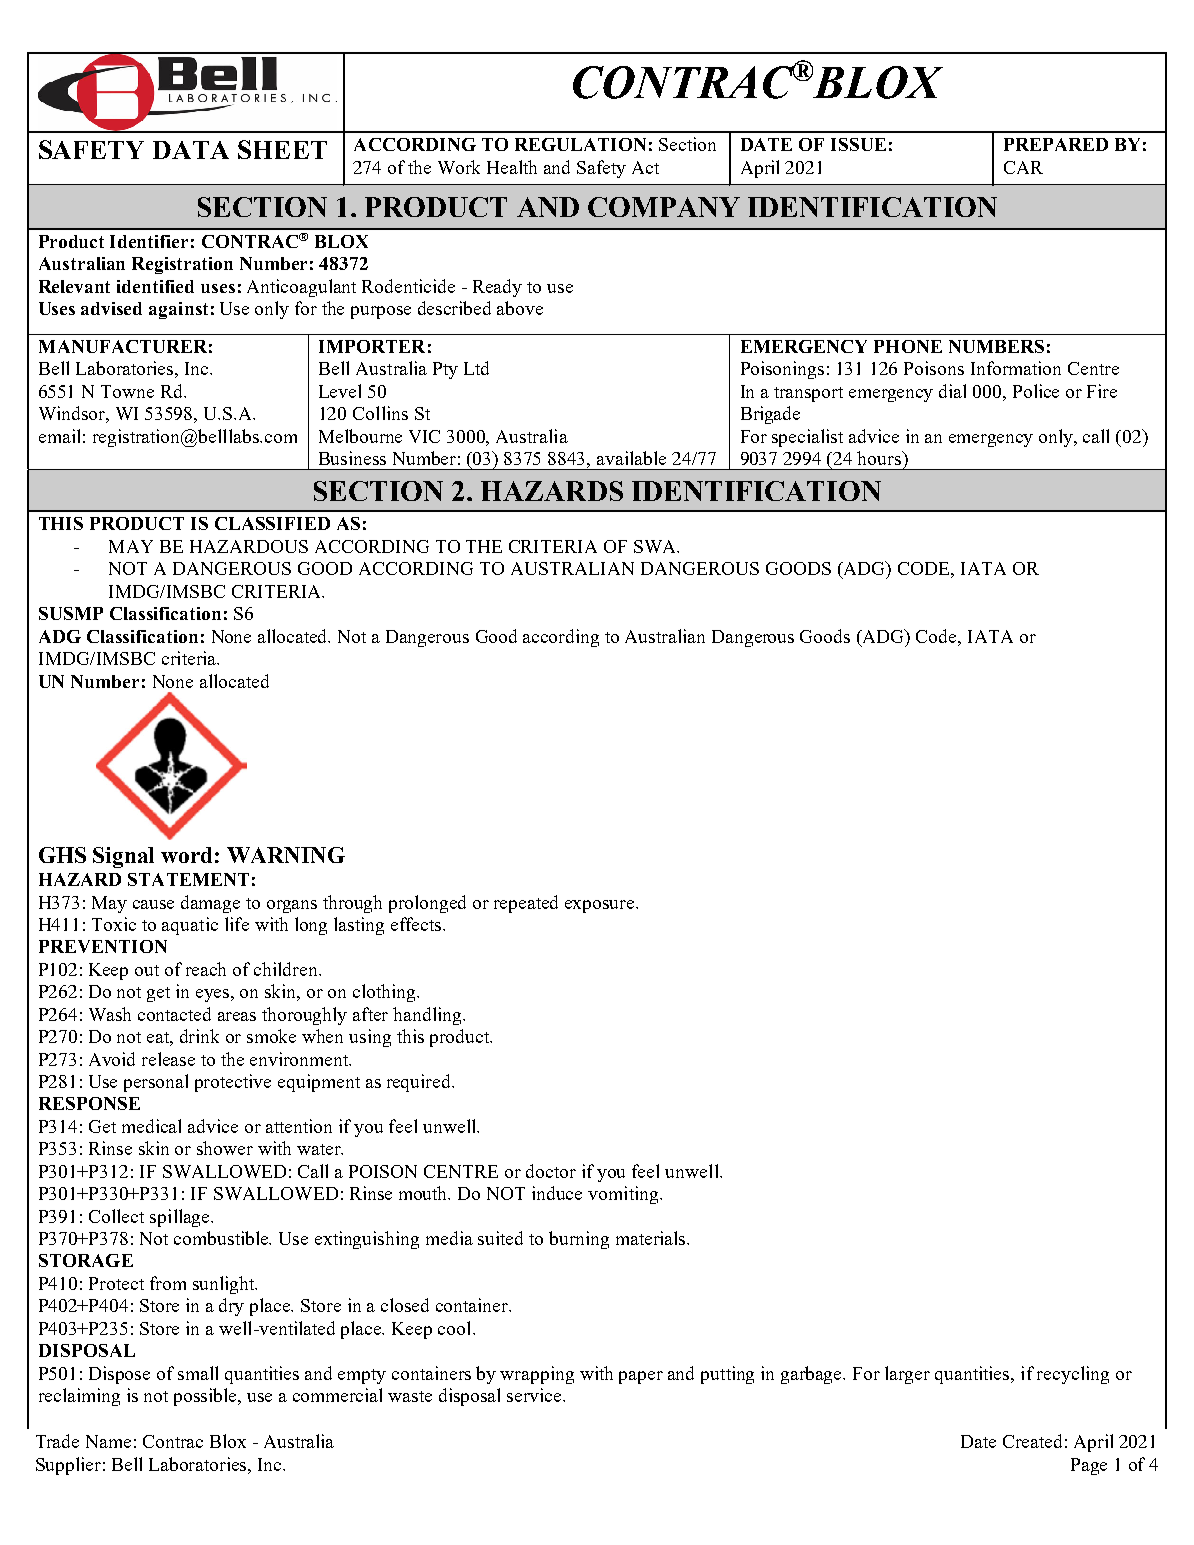 Image resolution: width=1194 pixels, height=1545 pixels. What do you see at coordinates (624, 1195) in the image?
I see `vomiting` at bounding box center [624, 1195].
